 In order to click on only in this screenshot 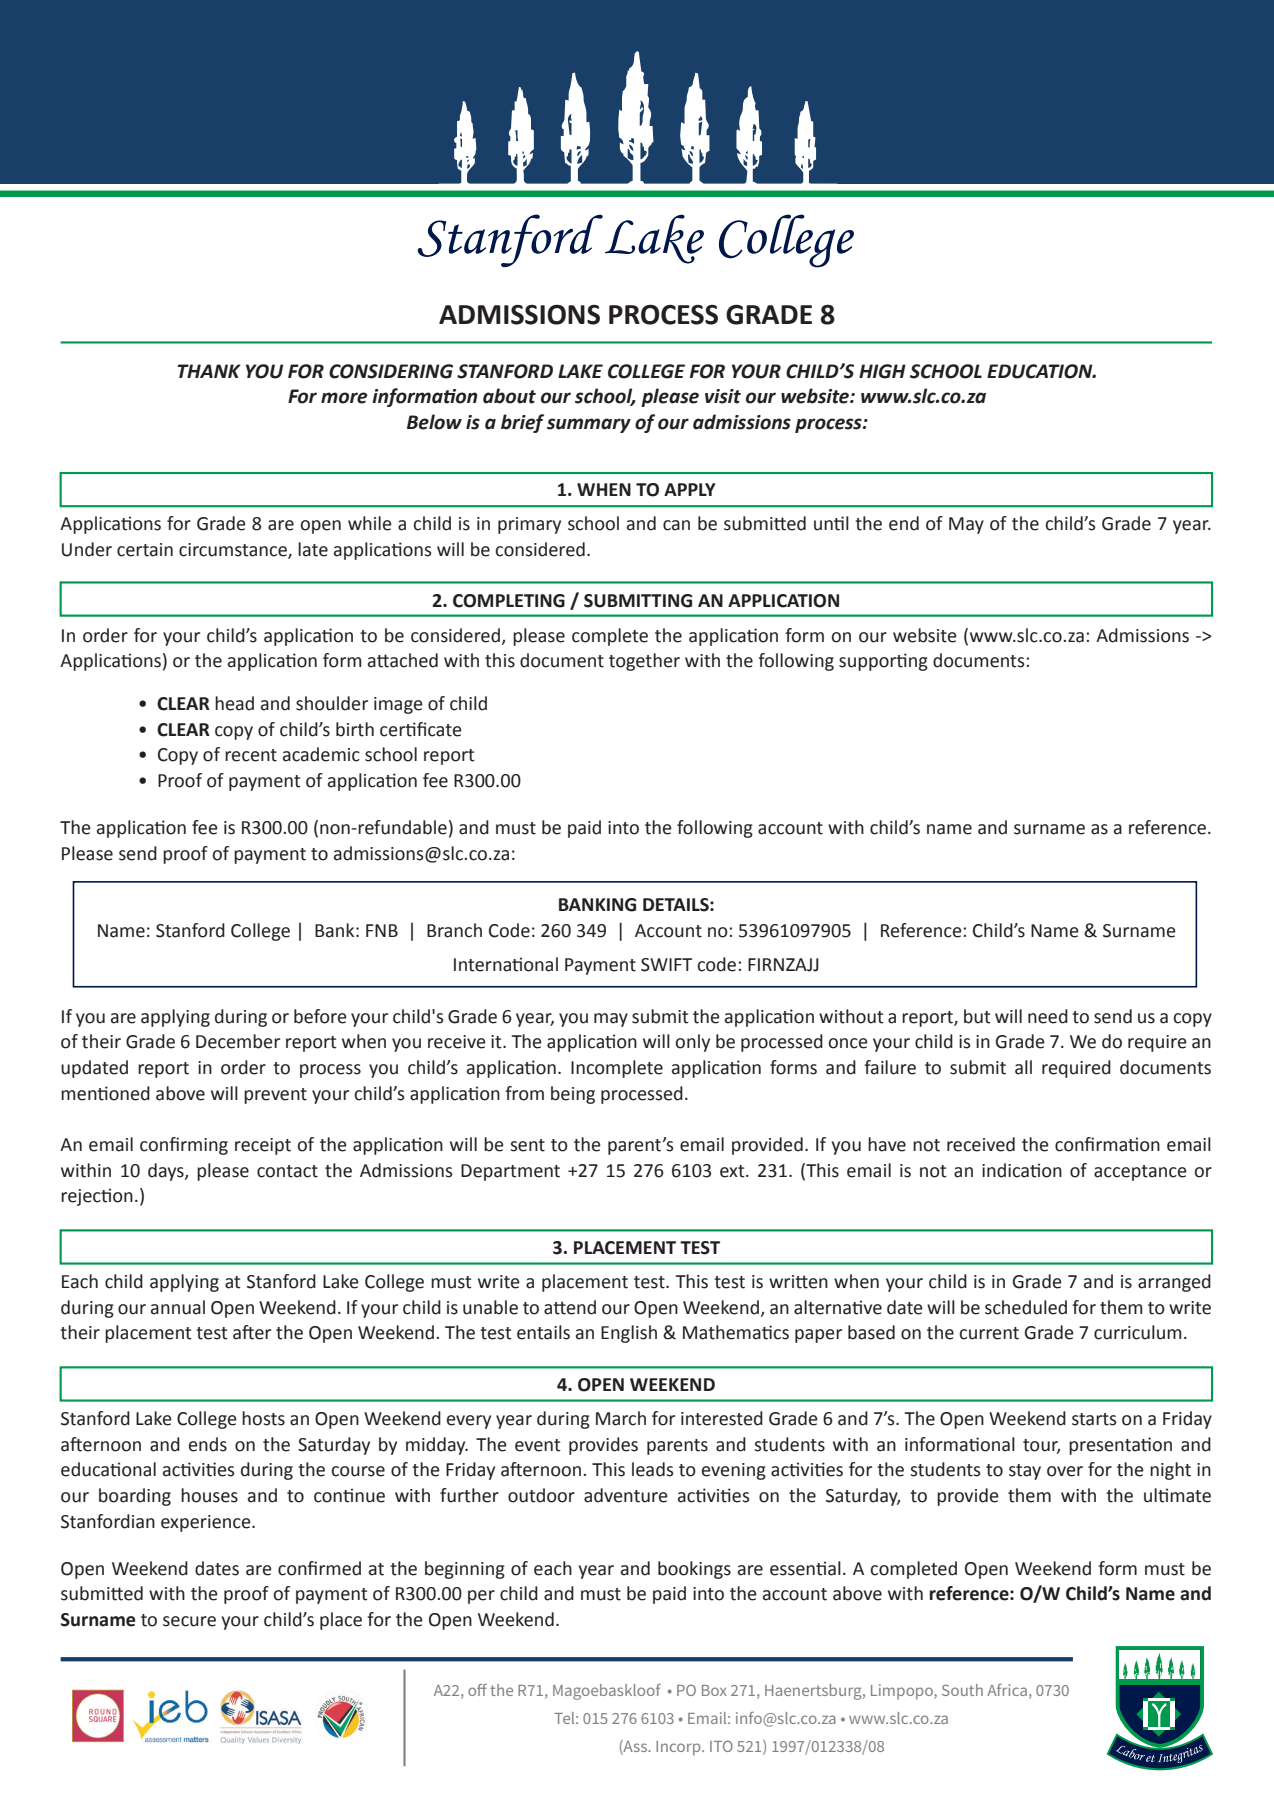, I will do `click(693, 1043)`.
